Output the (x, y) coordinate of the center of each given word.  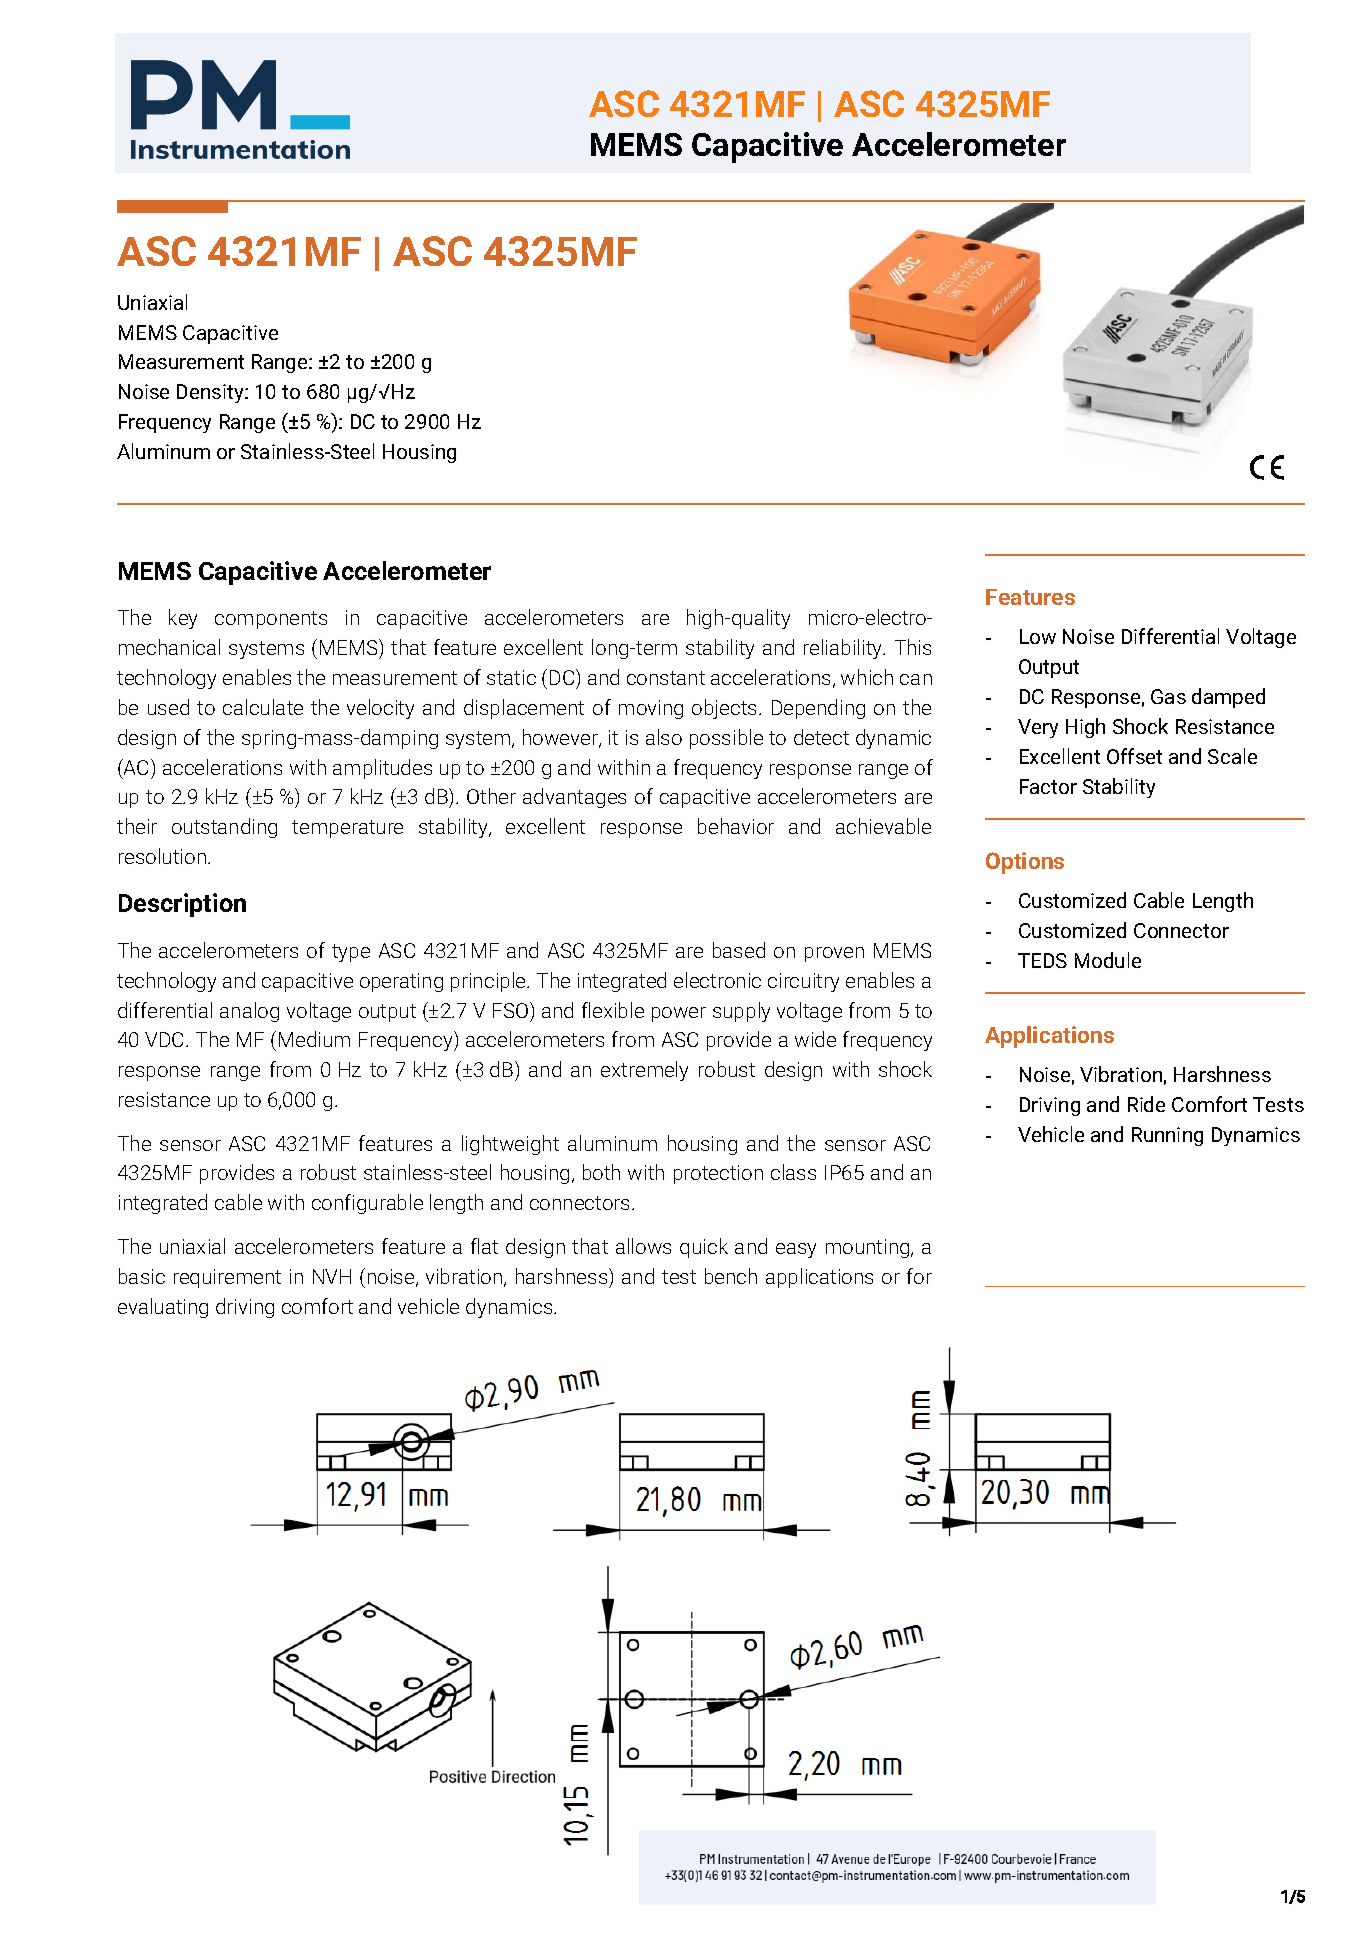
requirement (227, 1278)
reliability (844, 649)
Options (1025, 863)
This (913, 647)
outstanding (224, 828)
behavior (736, 826)
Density (211, 393)
